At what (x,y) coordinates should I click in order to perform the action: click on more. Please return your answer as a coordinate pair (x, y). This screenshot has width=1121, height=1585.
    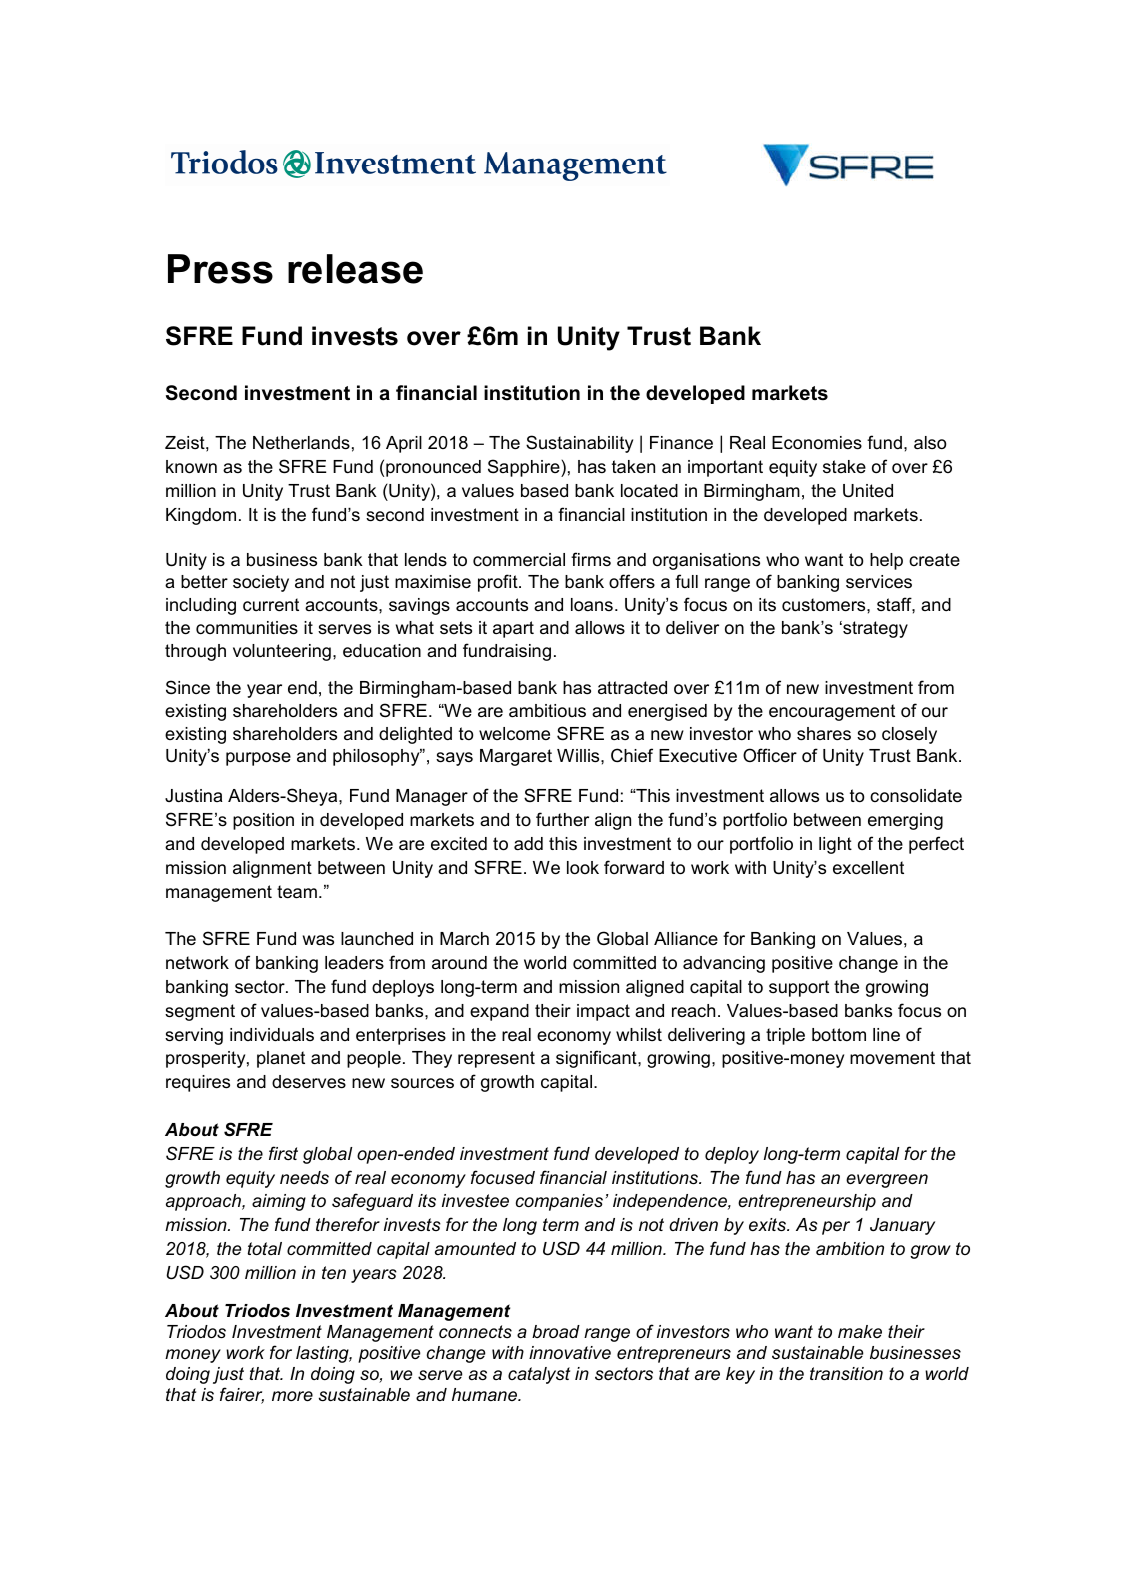
    Looking at the image, I should click on (292, 1396).
